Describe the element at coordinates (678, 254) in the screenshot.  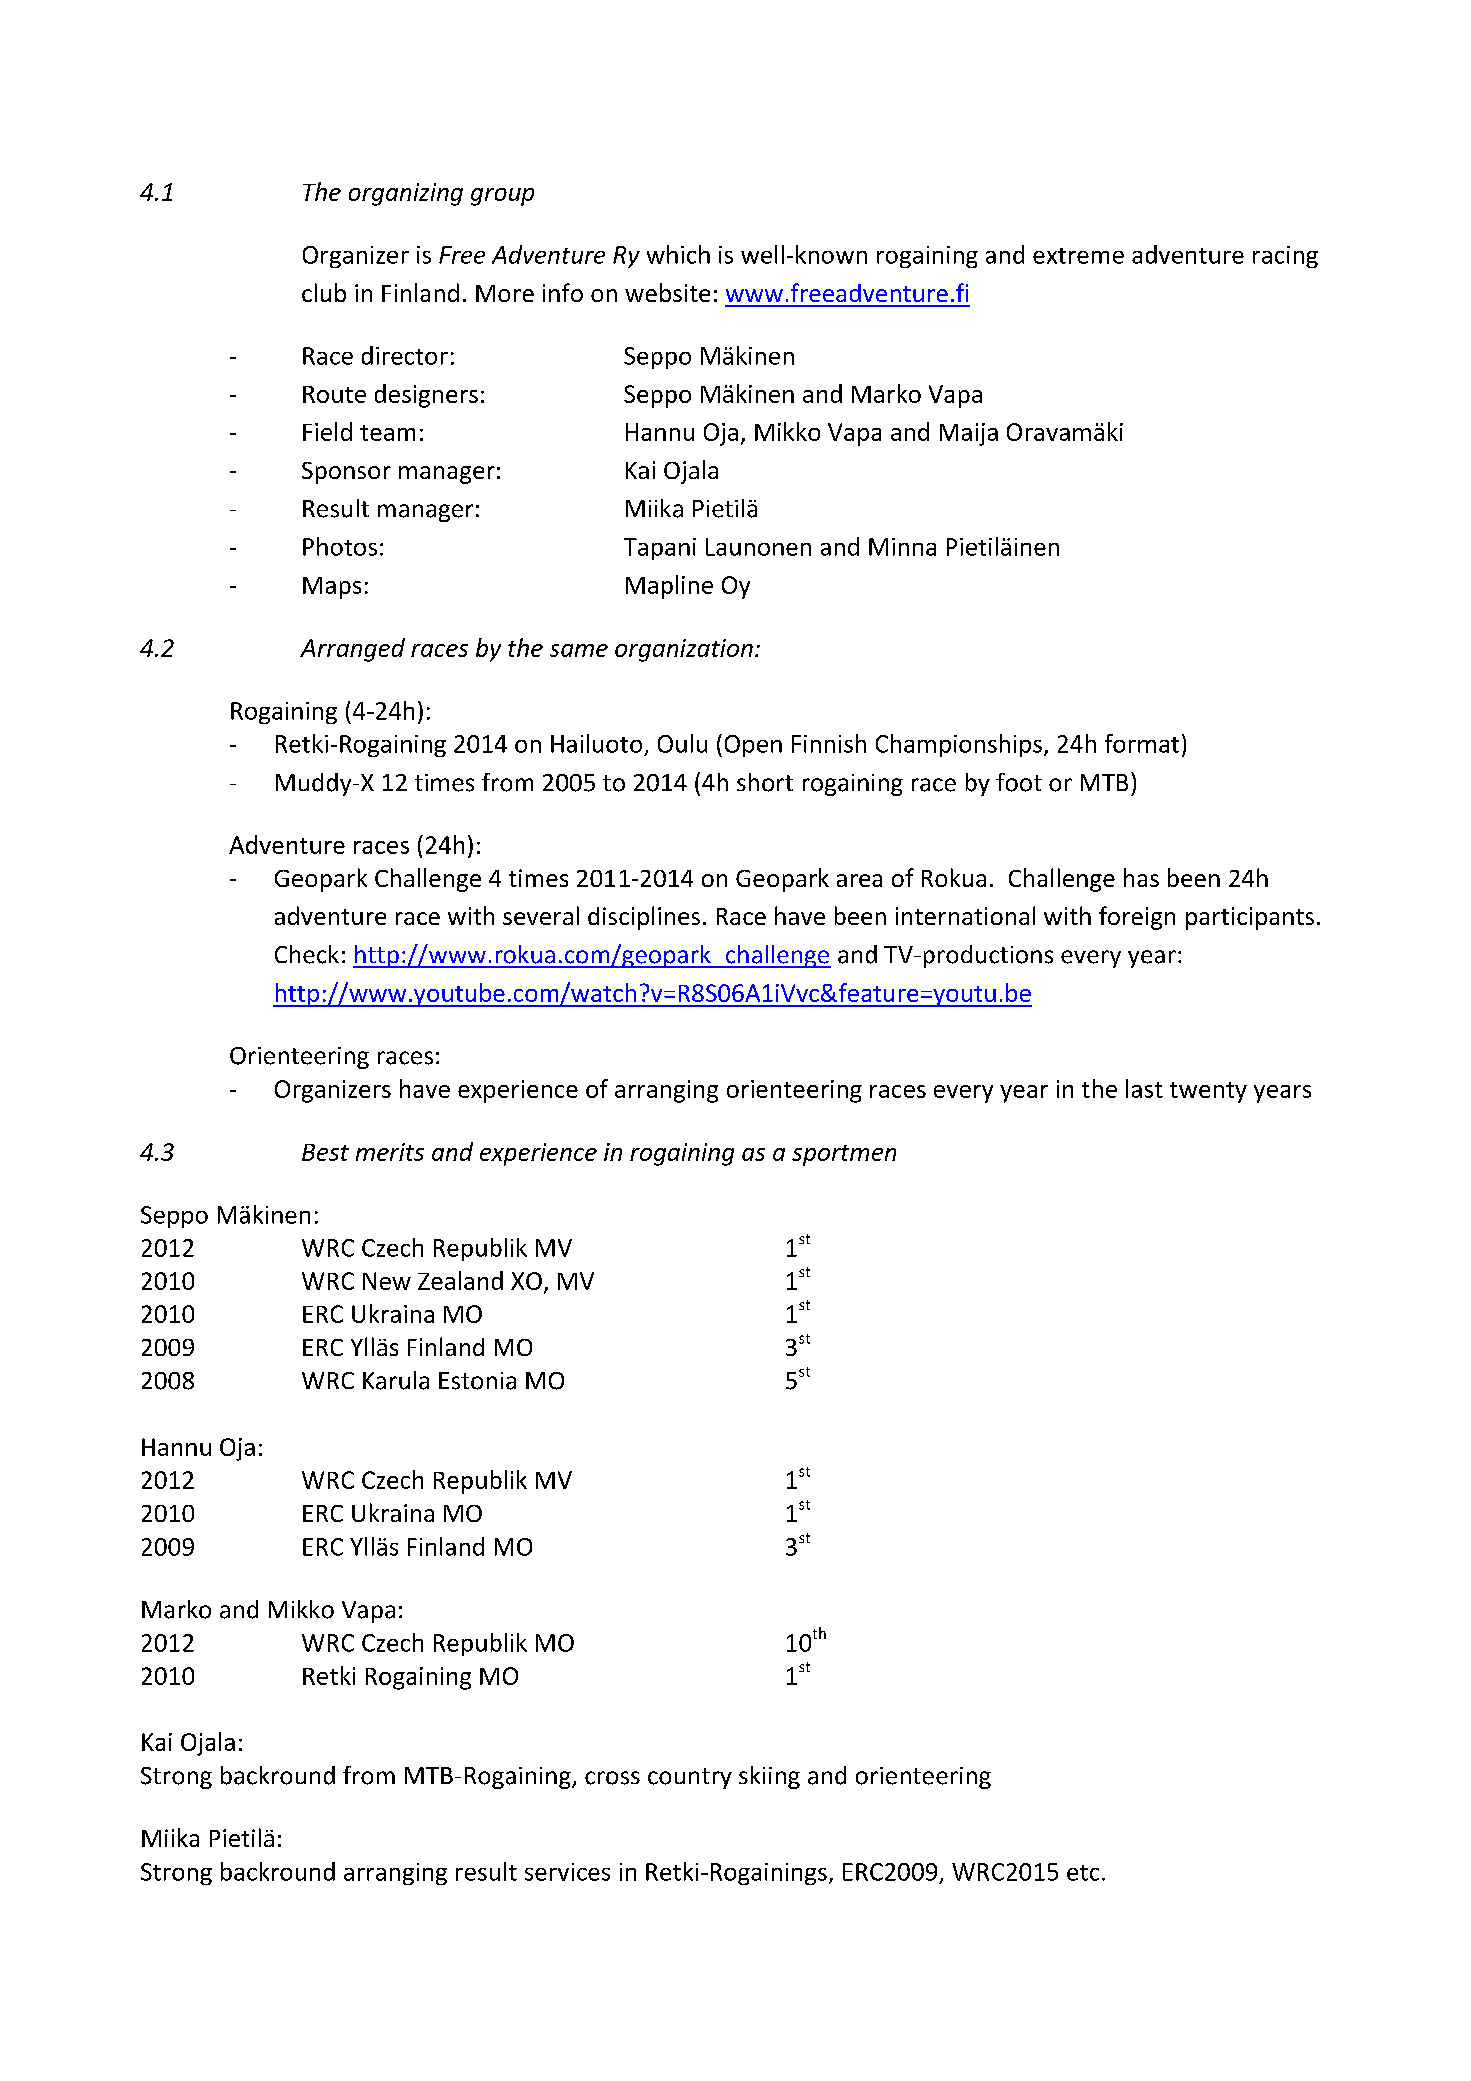
I see `which` at that location.
